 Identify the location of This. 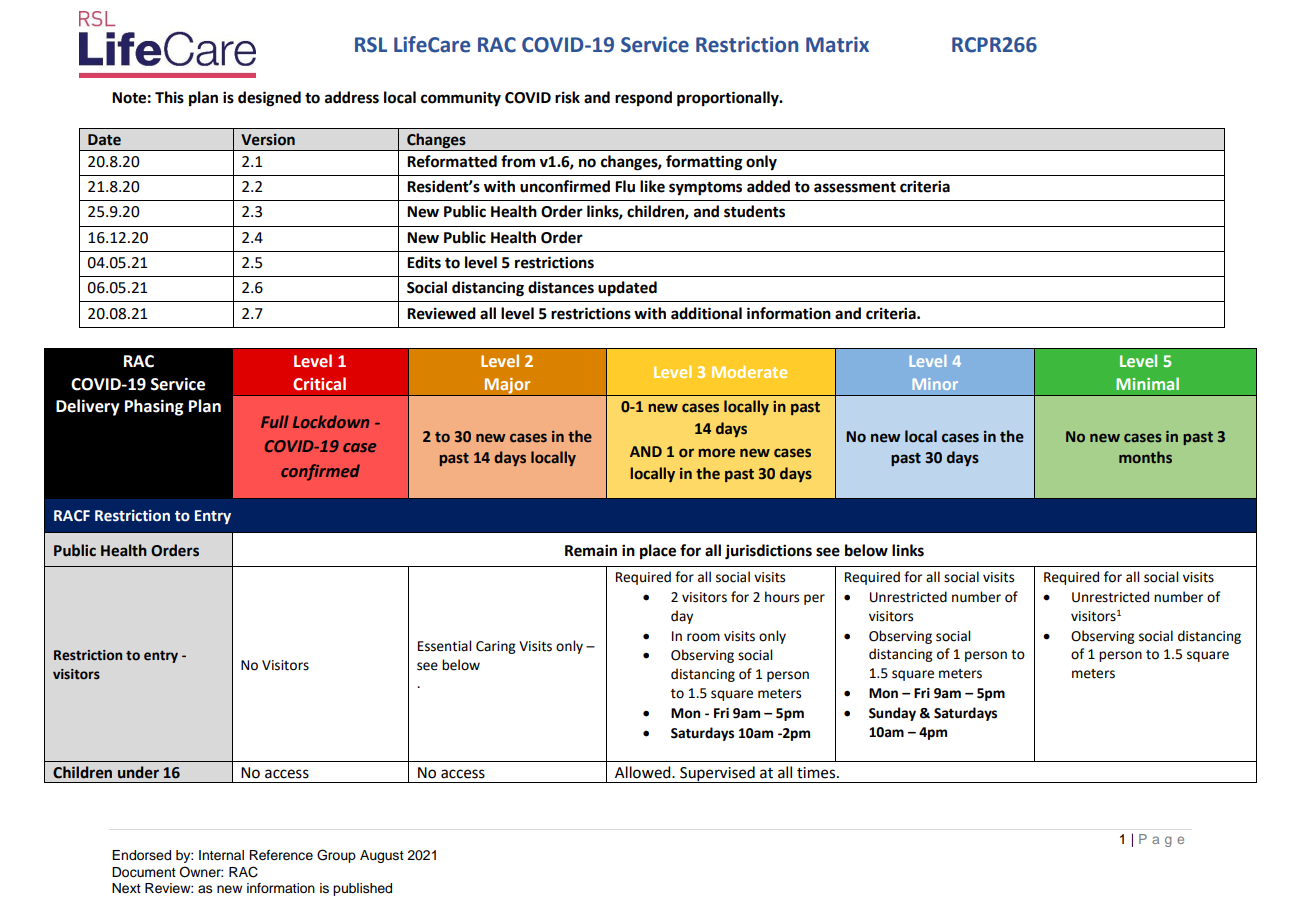
(169, 97).
